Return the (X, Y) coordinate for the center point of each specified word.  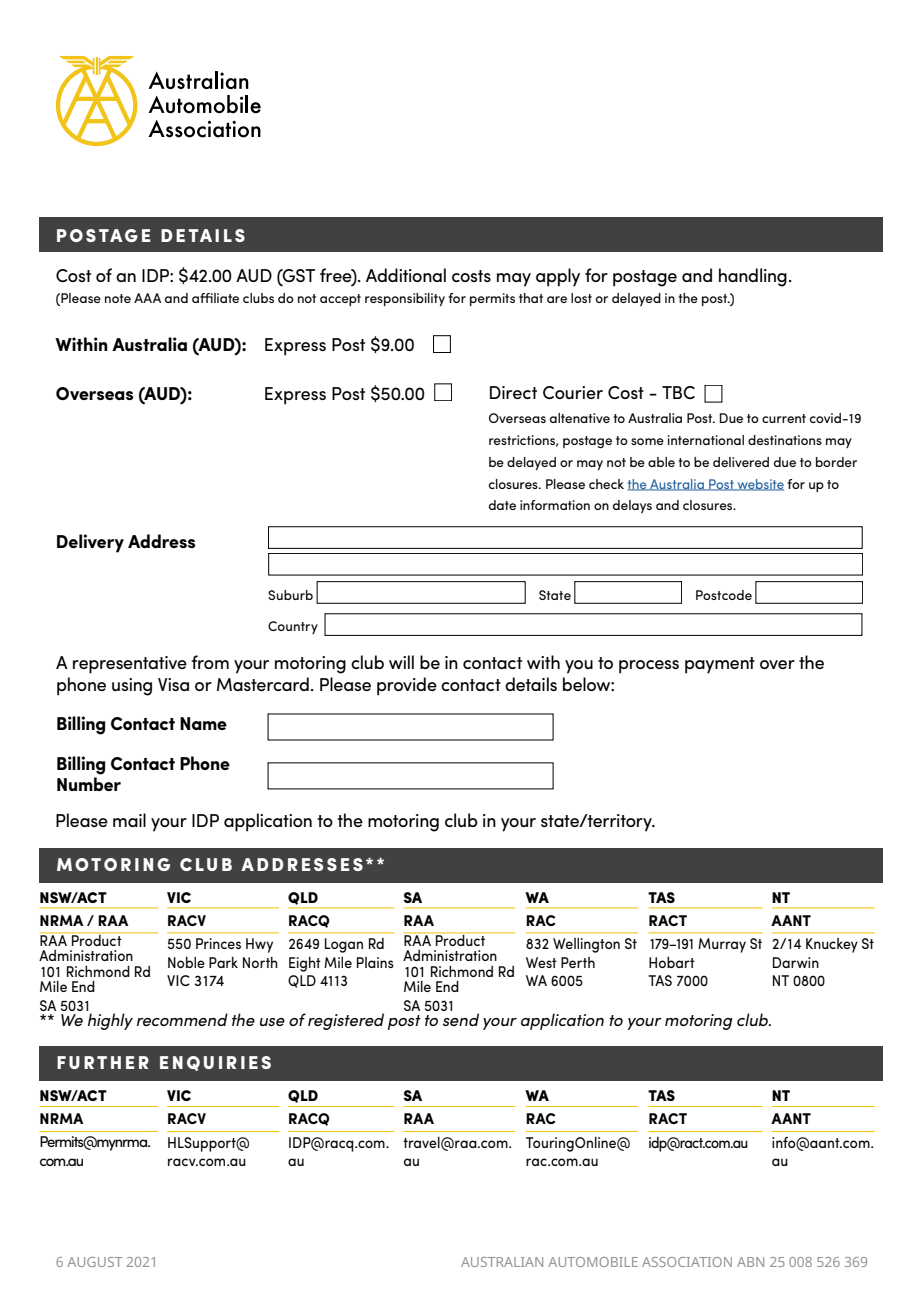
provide (407, 686)
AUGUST (94, 1262)
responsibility (405, 299)
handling (753, 277)
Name (203, 723)
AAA (147, 298)
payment (720, 665)
